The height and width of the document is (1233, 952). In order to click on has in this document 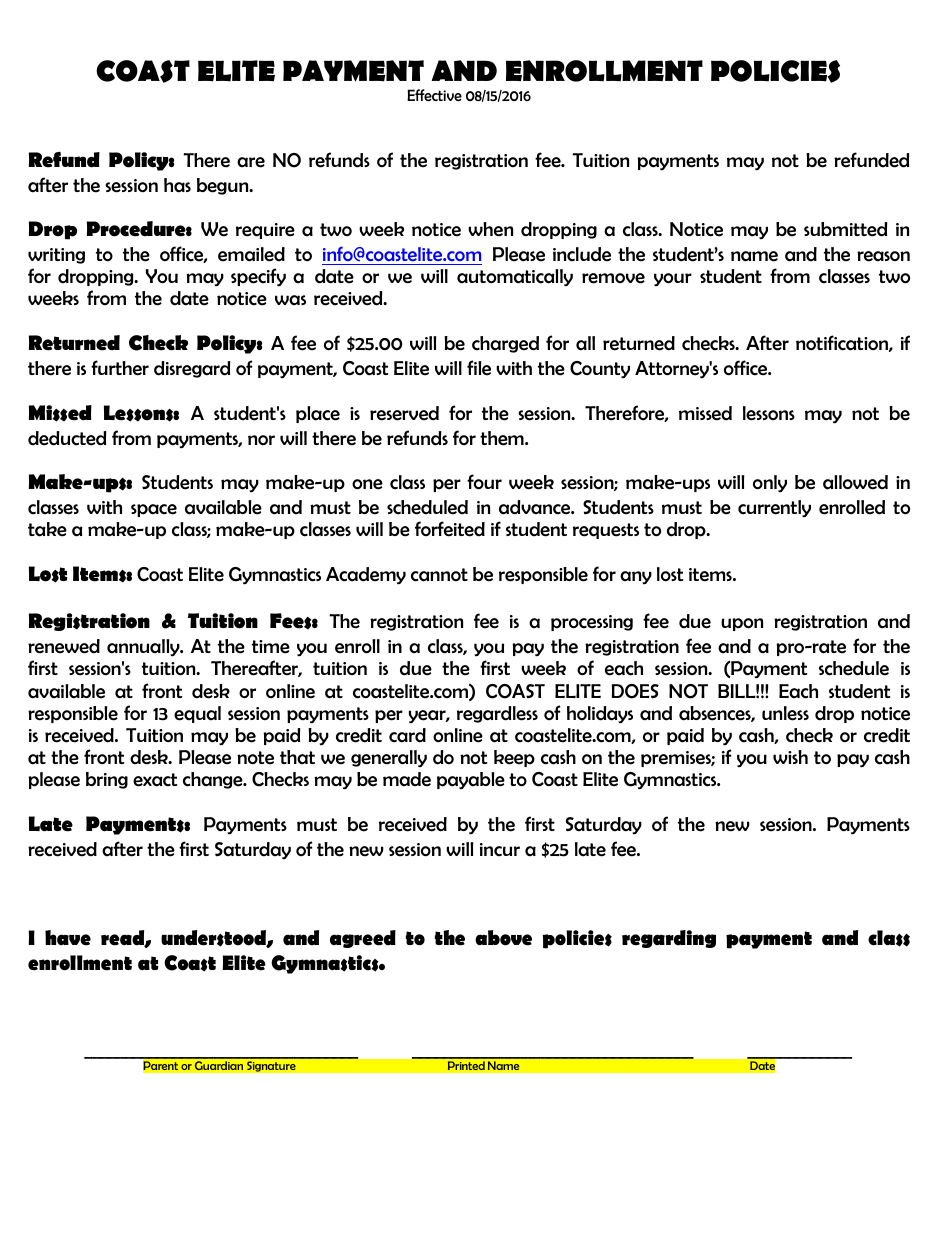, I will do `click(177, 185)`.
